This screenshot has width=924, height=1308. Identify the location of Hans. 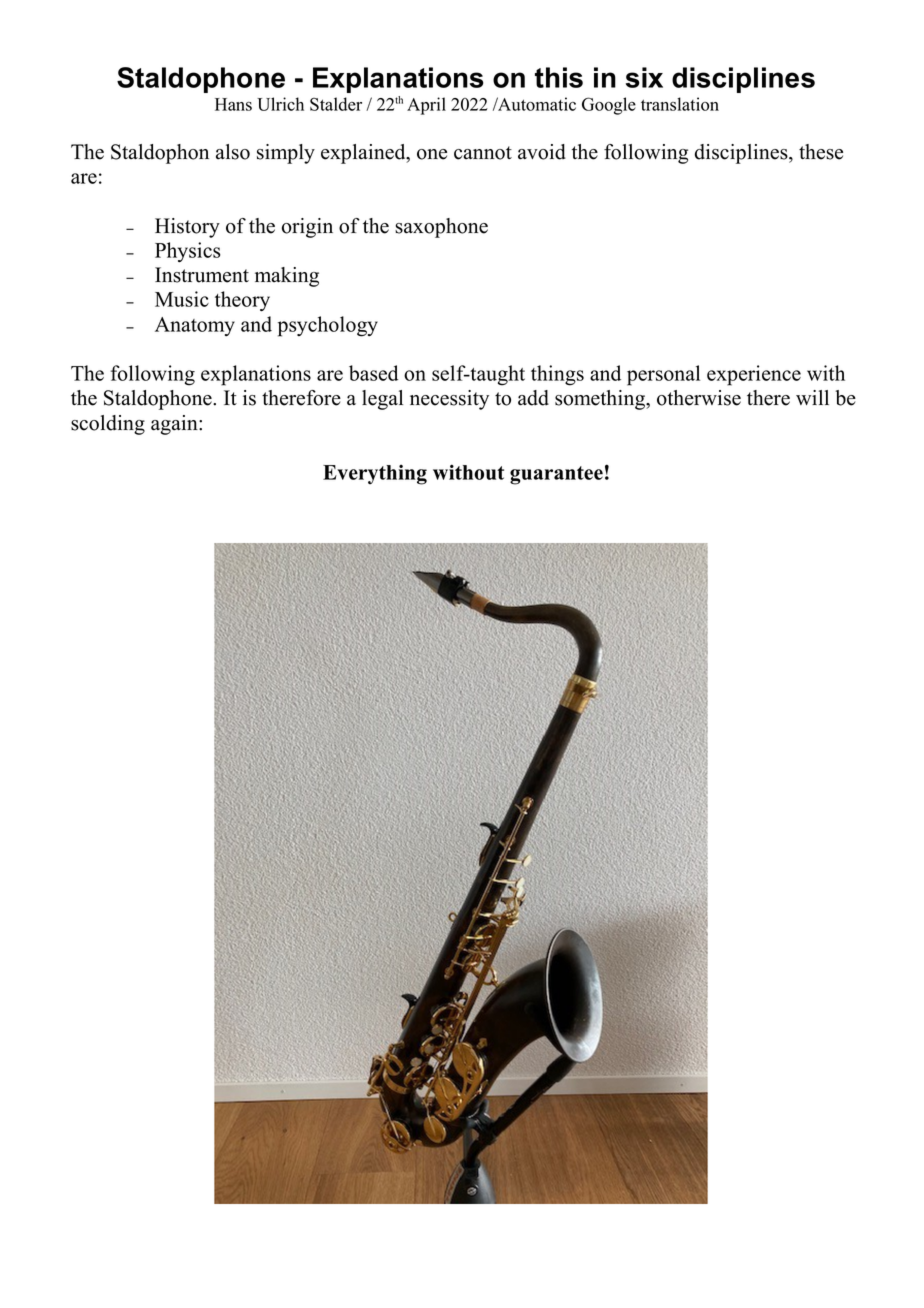
(233, 104).
